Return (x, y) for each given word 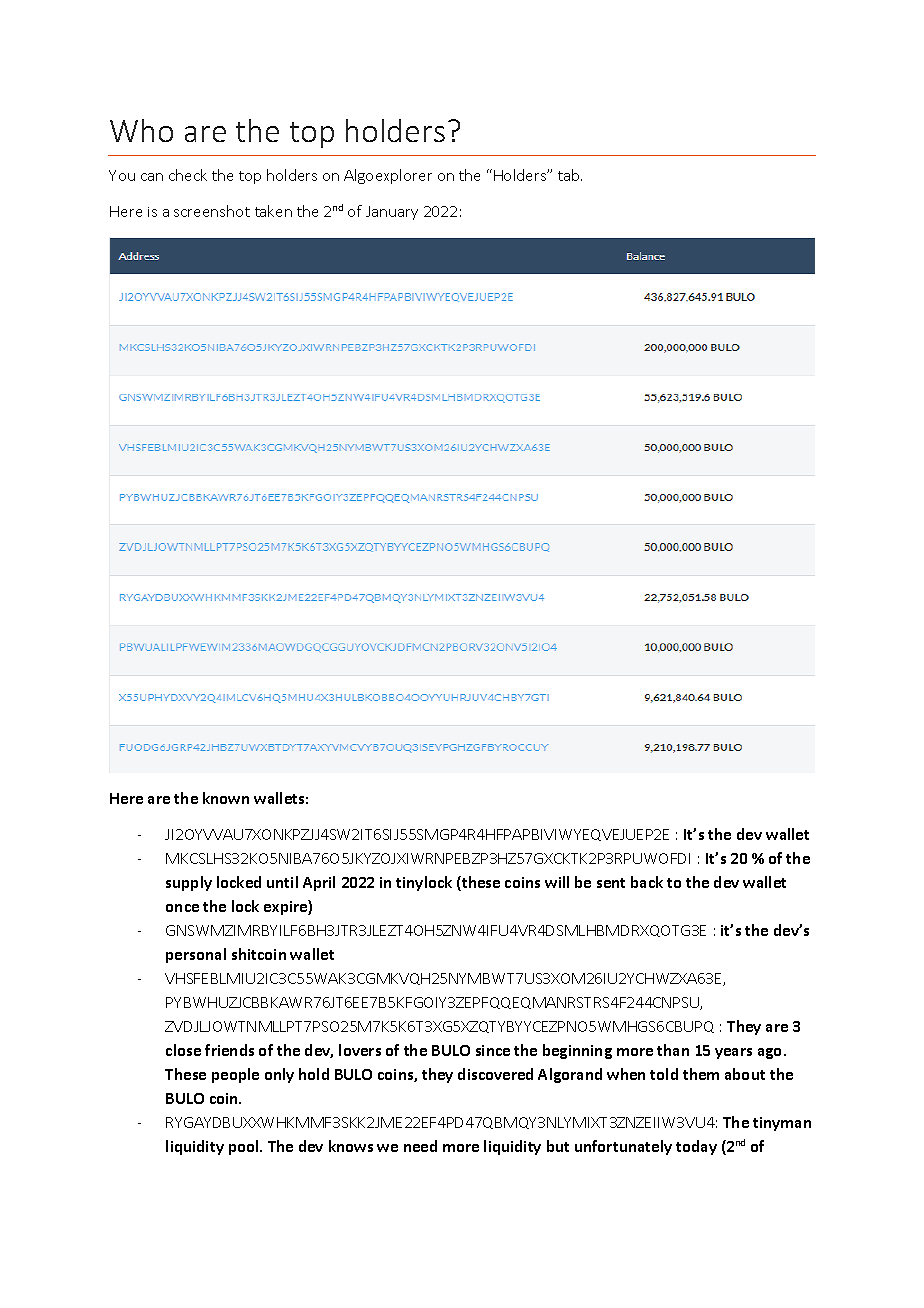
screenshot (212, 211)
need (420, 1146)
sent (611, 883)
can (152, 177)
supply (189, 883)
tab (570, 175)
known (226, 798)
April (319, 883)
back (647, 882)
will (557, 882)
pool (245, 1147)
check (188, 175)
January (392, 213)
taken (273, 211)
